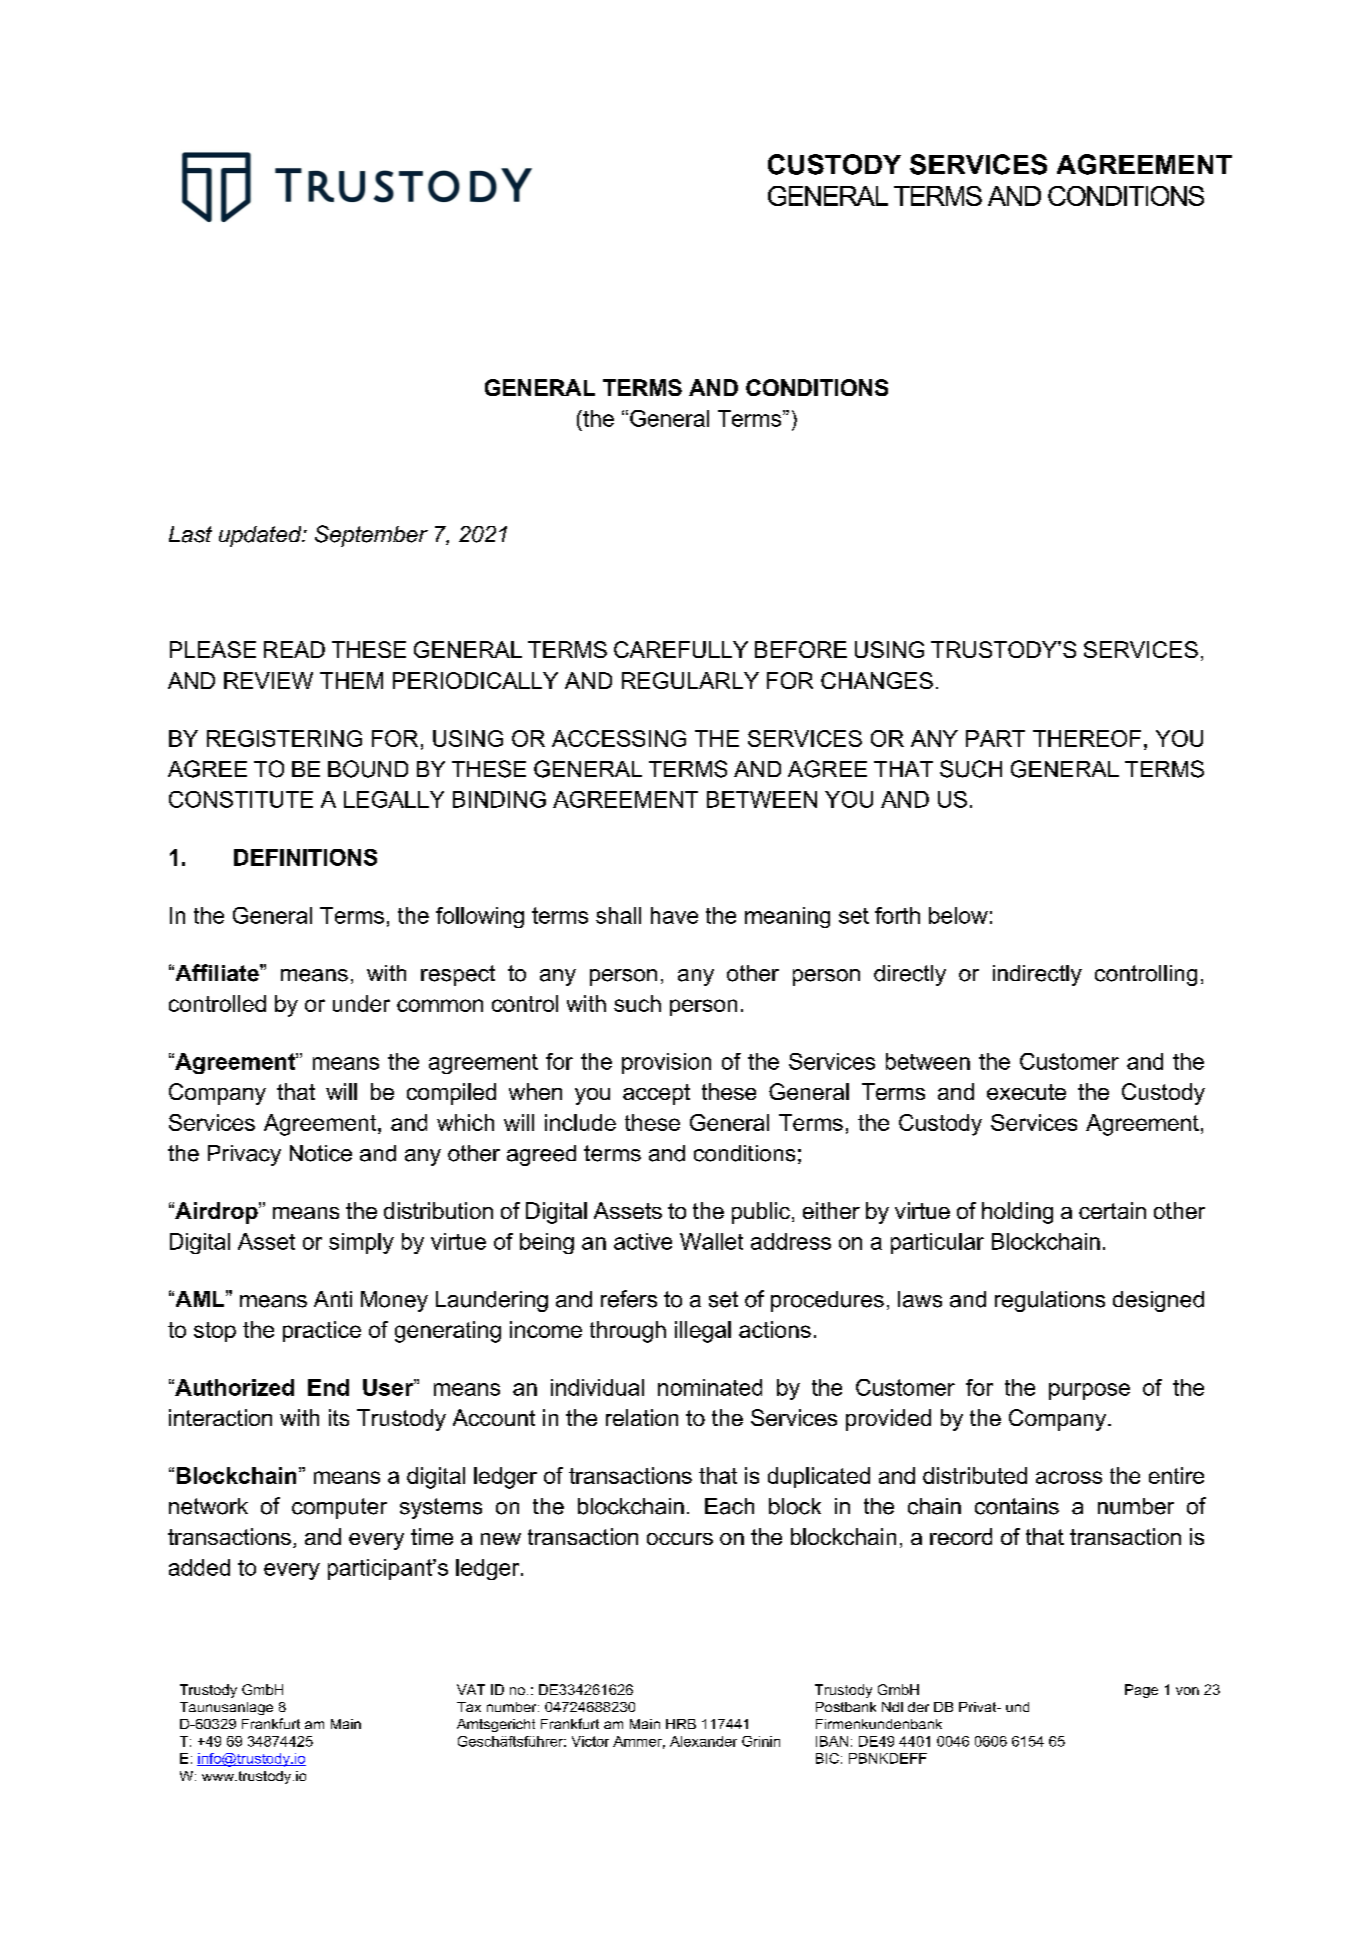 The image size is (1368, 1935). What do you see at coordinates (681, 649) in the document?
I see `CAREFULLY` at bounding box center [681, 649].
